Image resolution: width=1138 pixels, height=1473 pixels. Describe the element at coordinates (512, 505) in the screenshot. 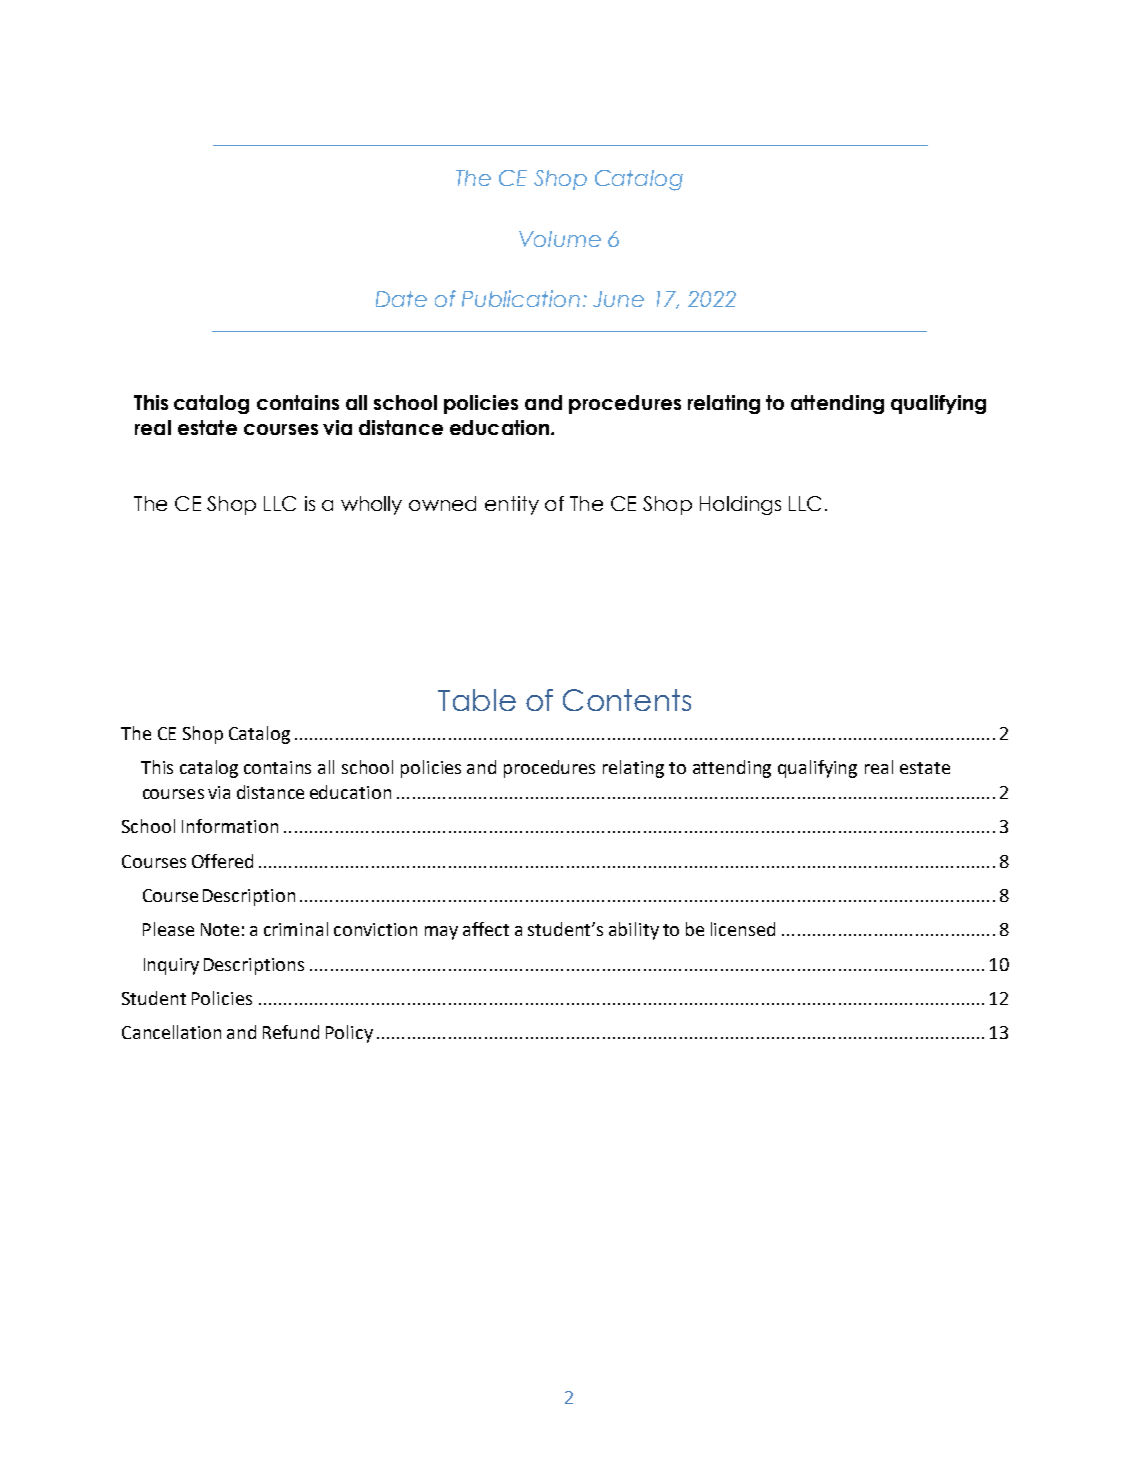

I see `entity` at that location.
